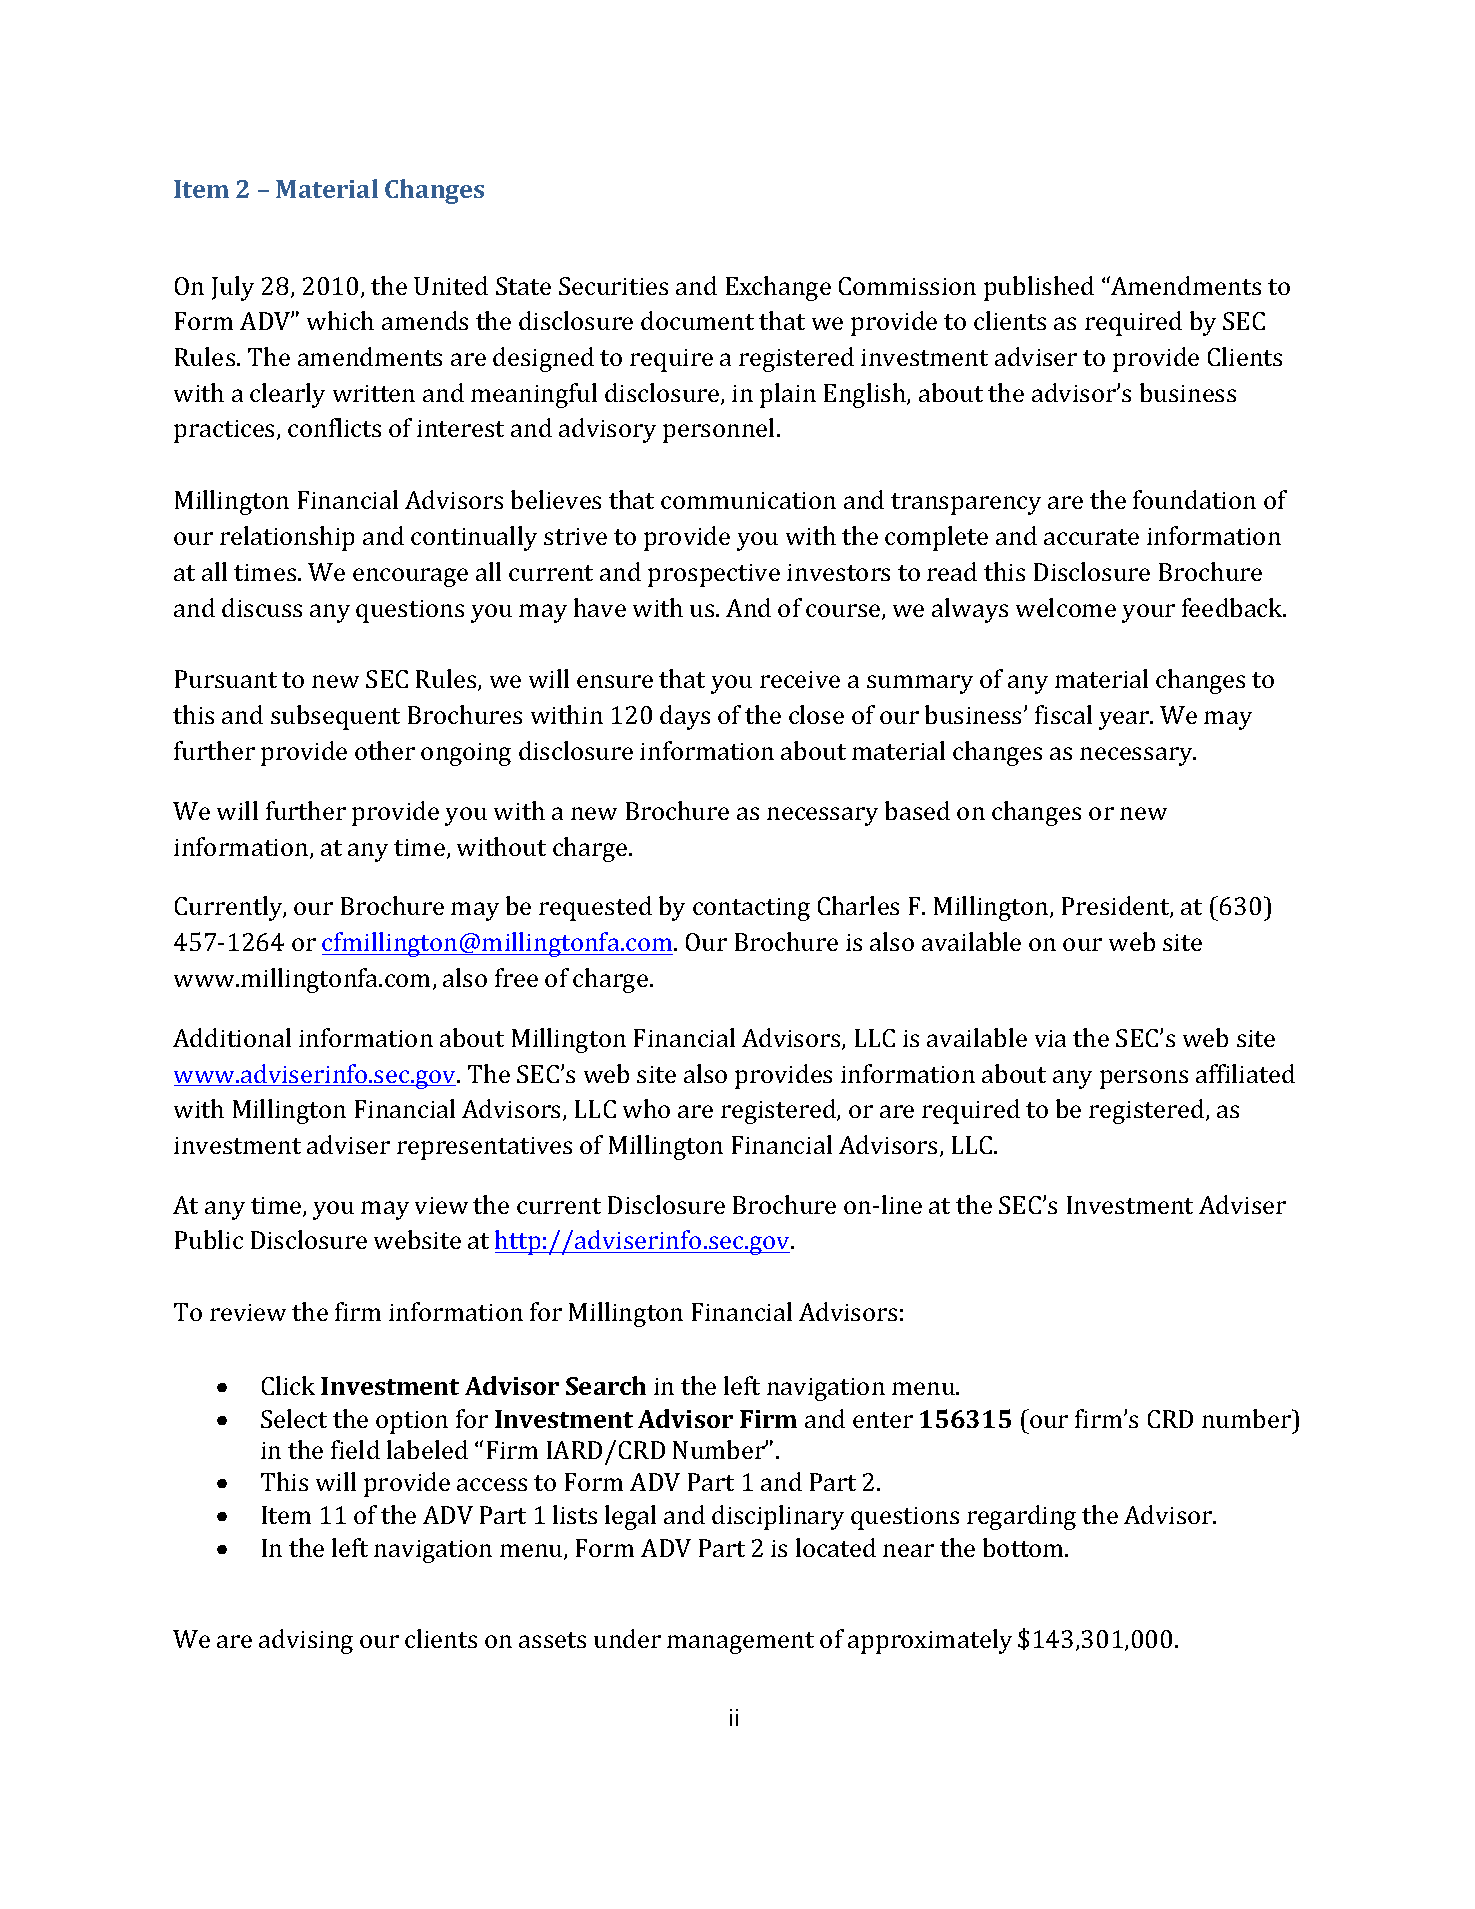 The image size is (1475, 1909). What do you see at coordinates (1144, 1079) in the image?
I see `persons` at bounding box center [1144, 1079].
